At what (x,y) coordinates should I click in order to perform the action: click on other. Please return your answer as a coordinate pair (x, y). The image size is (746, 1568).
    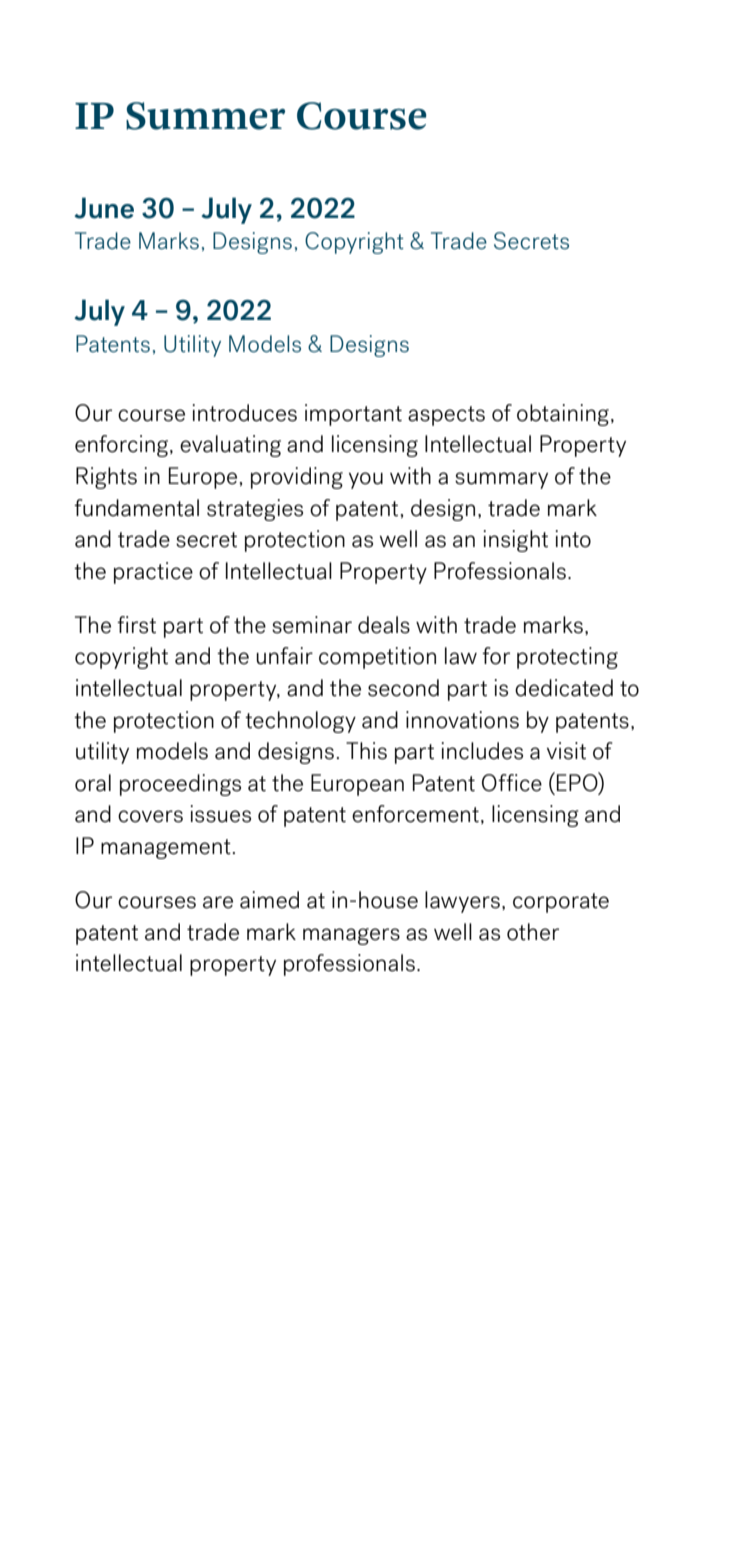
    Looking at the image, I should click on (533, 932).
